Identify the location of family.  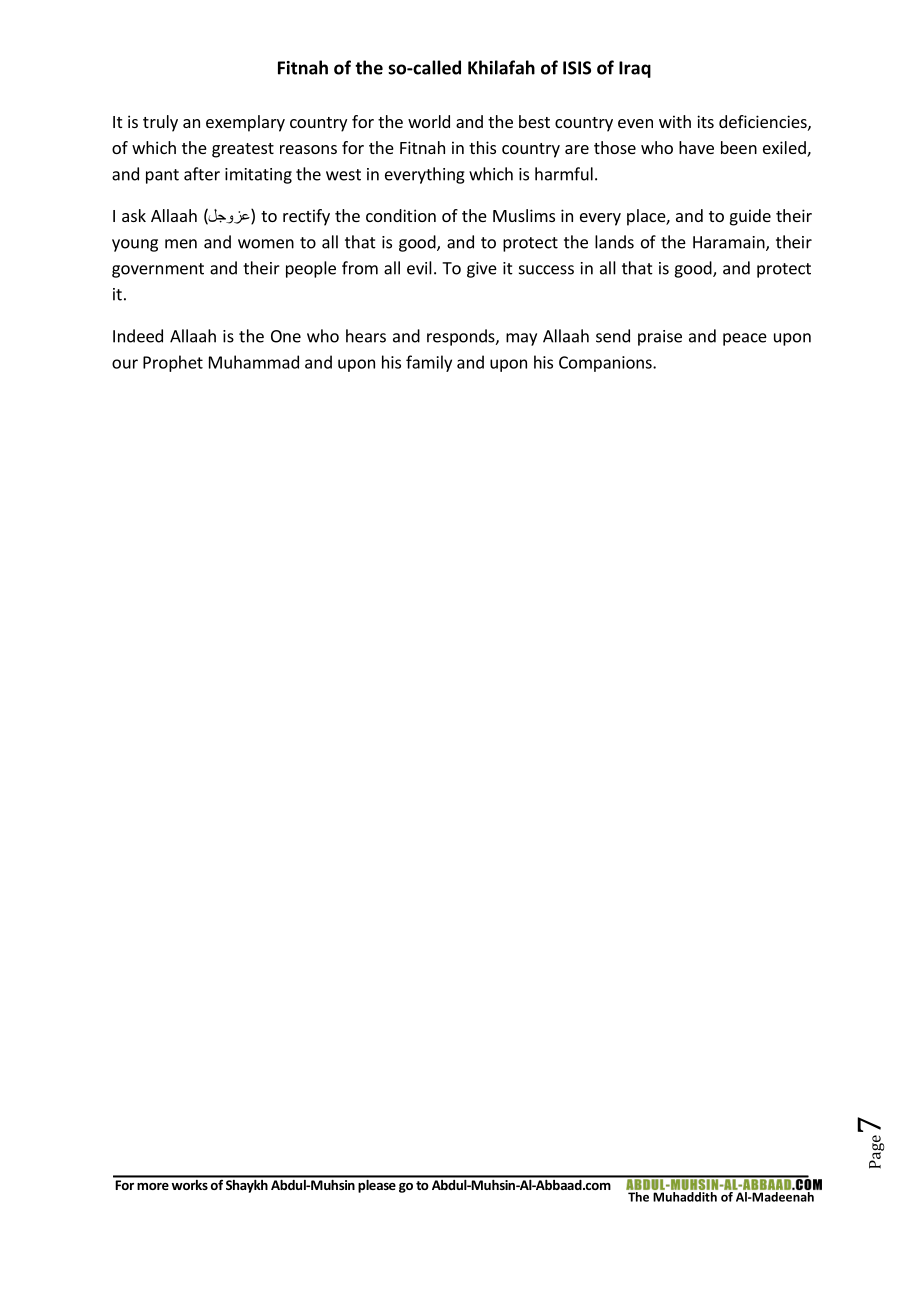
(429, 363).
